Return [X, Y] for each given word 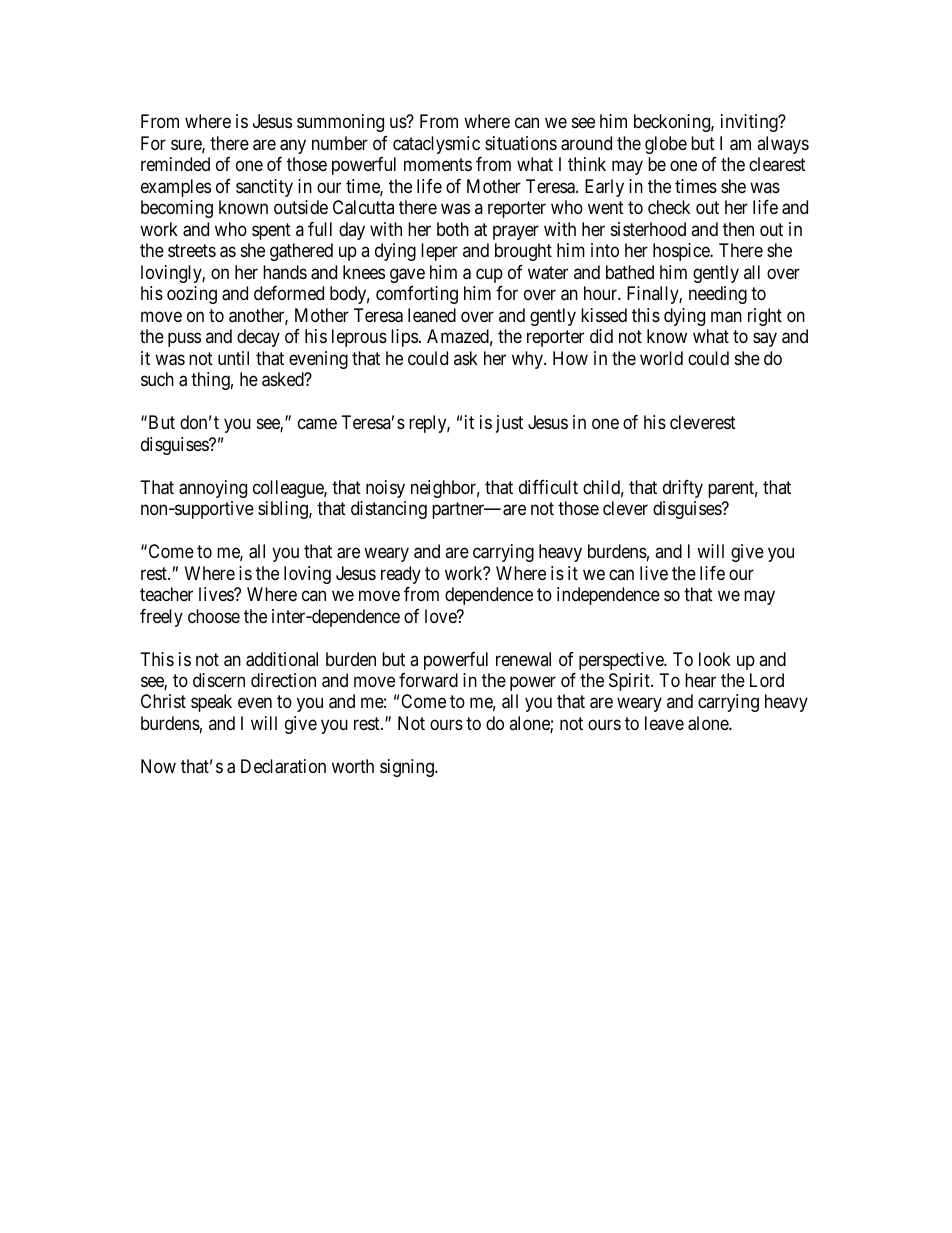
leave [664, 723]
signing [408, 768]
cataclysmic [436, 145]
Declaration [283, 766]
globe [666, 145]
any [293, 146]
